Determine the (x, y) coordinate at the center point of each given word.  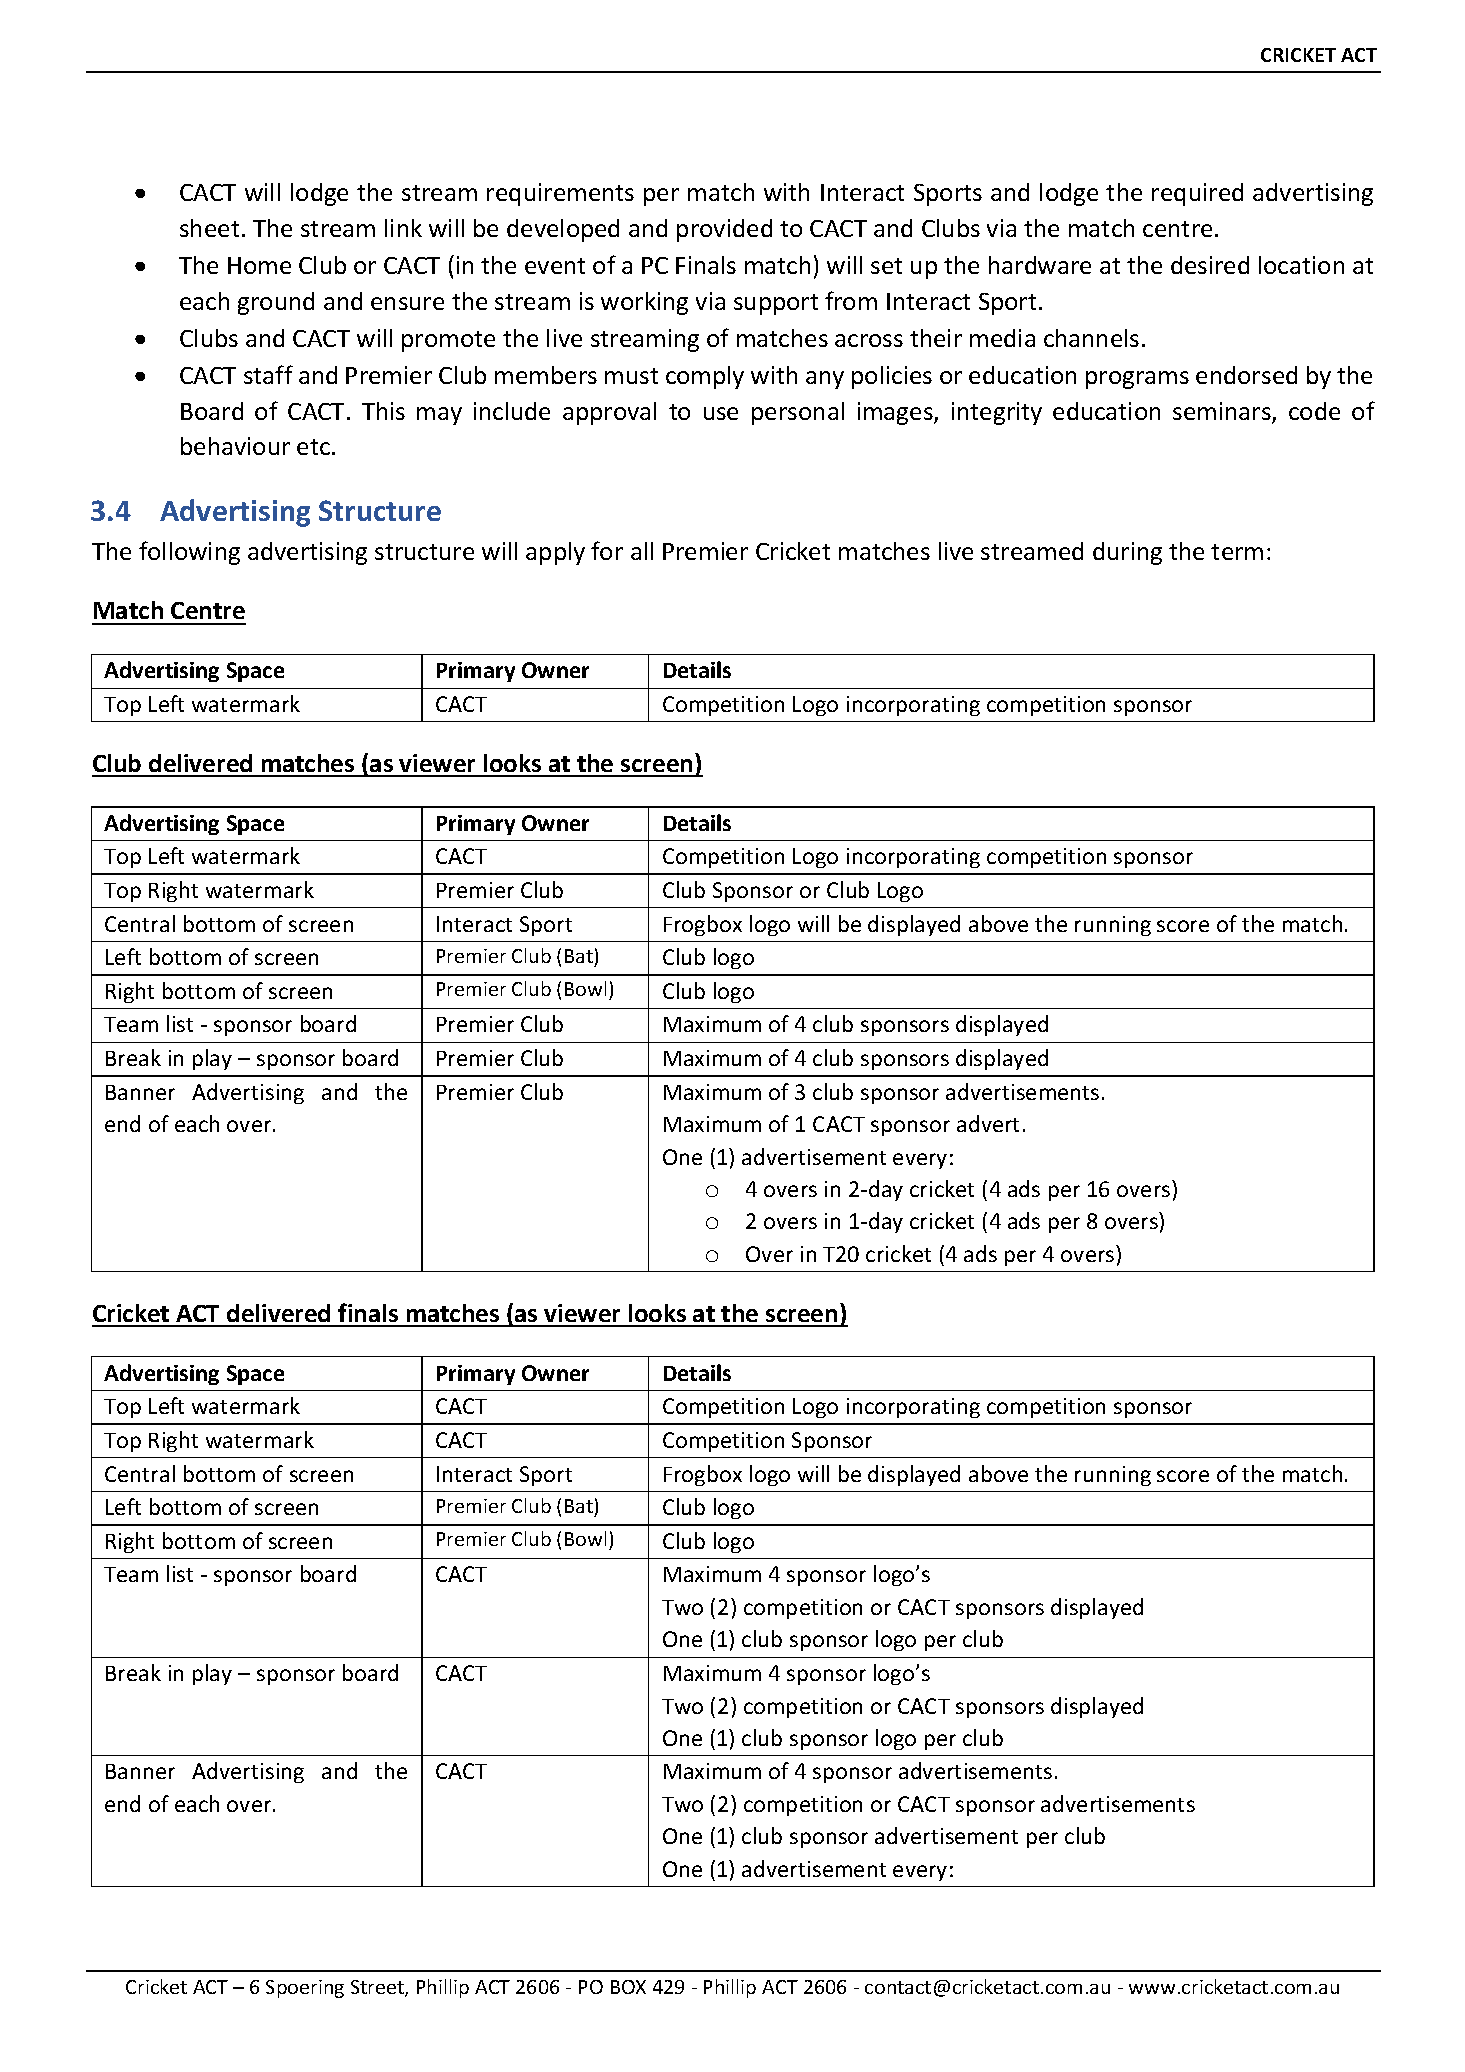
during (1127, 553)
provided (724, 230)
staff (268, 374)
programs (1137, 380)
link (403, 228)
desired (1210, 265)
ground (276, 303)
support (776, 304)
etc (315, 447)
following (189, 553)
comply (705, 377)
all (642, 551)
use (721, 413)
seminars (1223, 412)
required (1197, 194)
